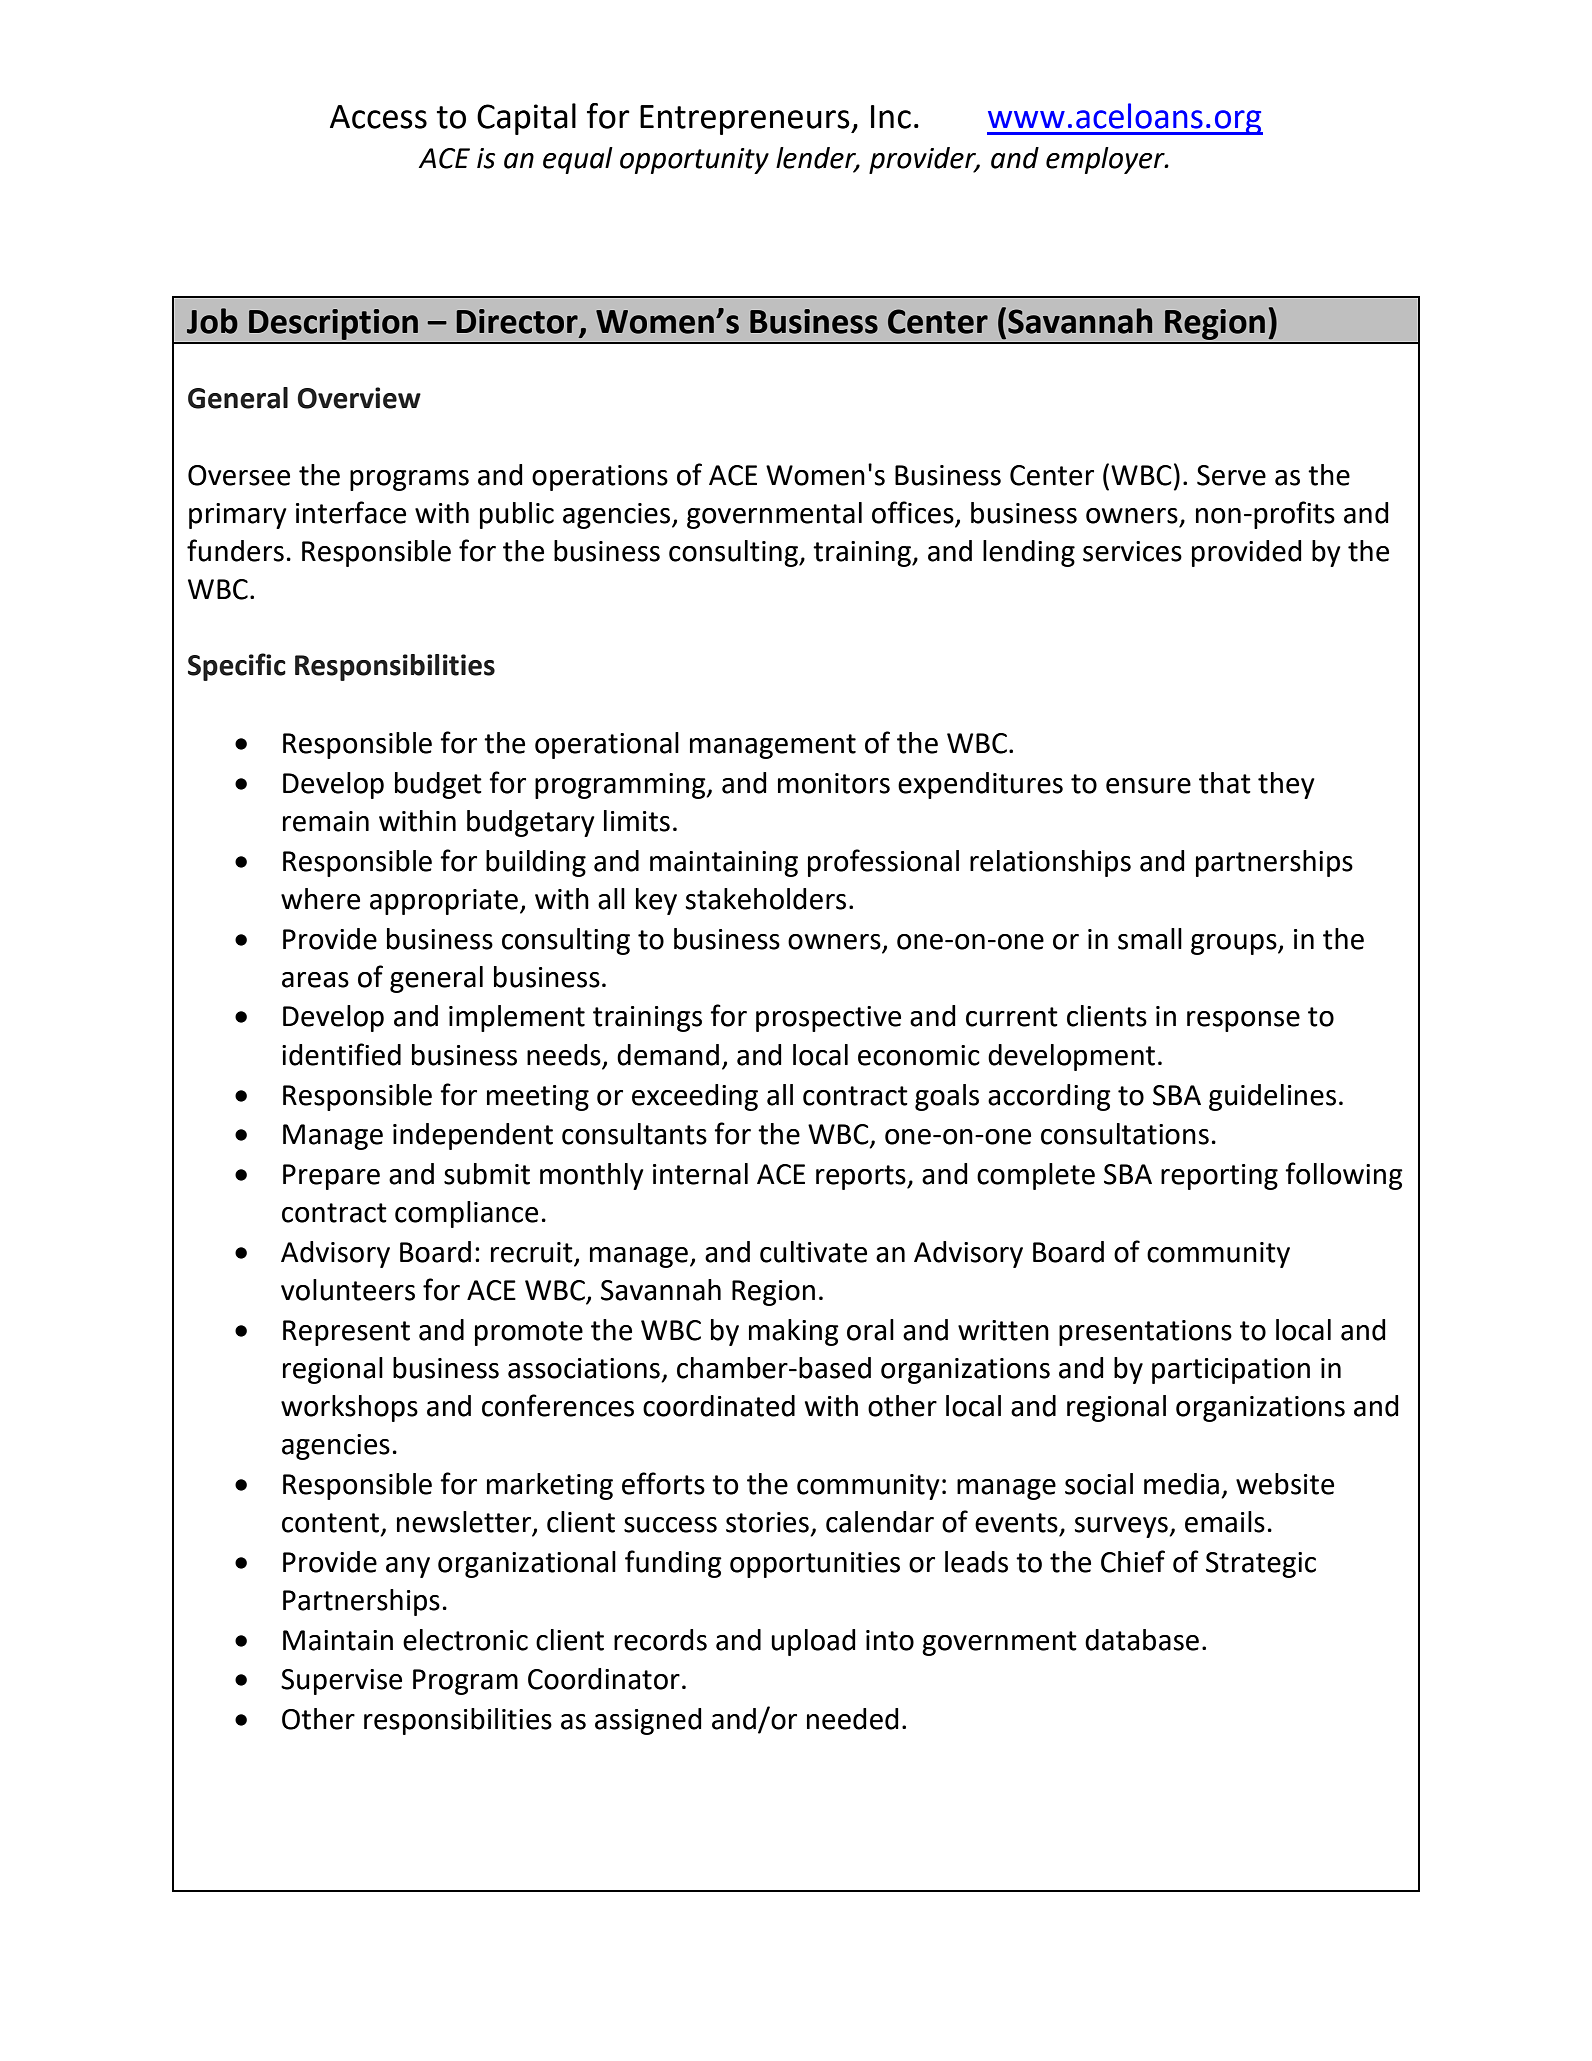  I want to click on groups, so click(1235, 944).
